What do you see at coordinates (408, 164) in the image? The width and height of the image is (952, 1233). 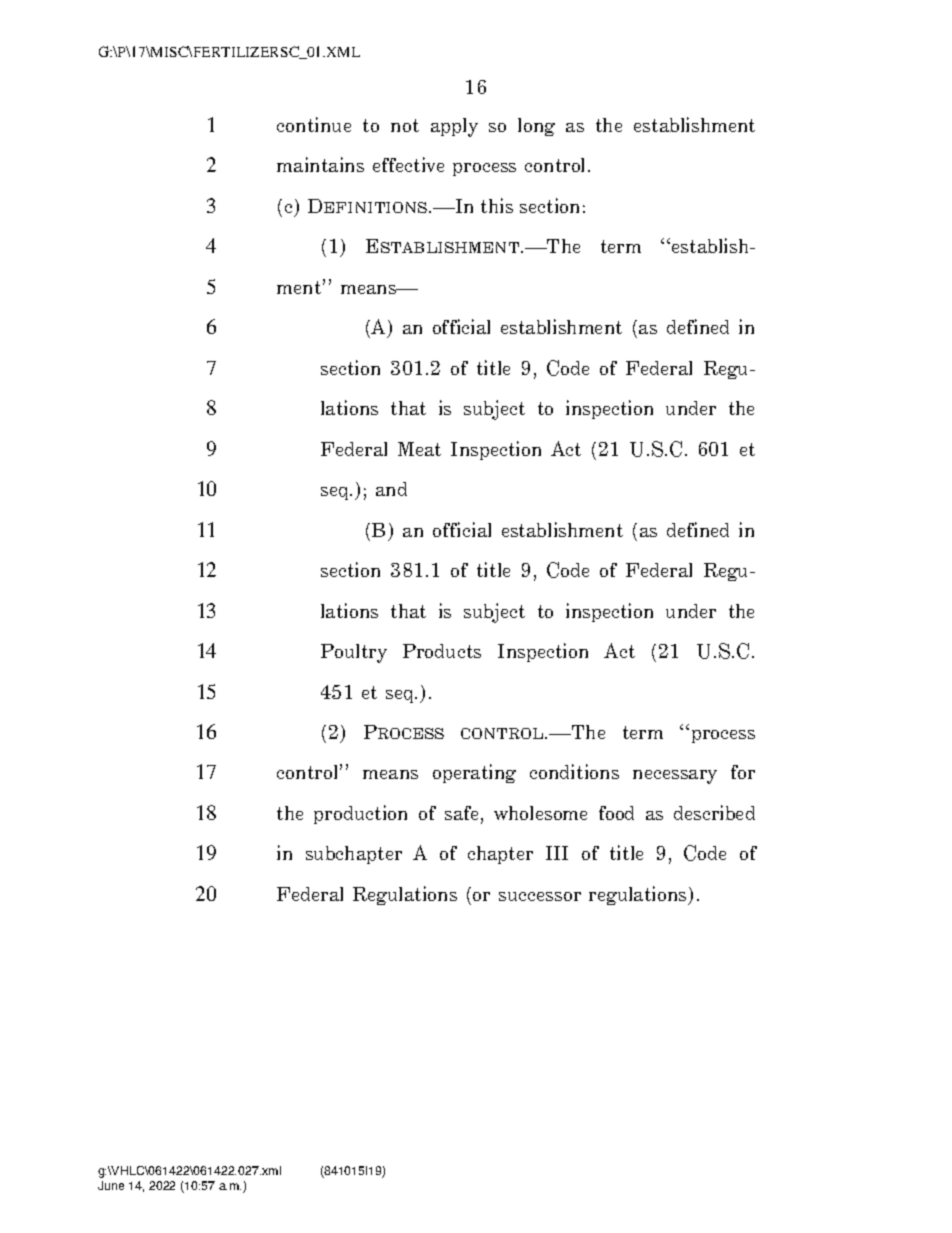 I see `effective` at bounding box center [408, 164].
